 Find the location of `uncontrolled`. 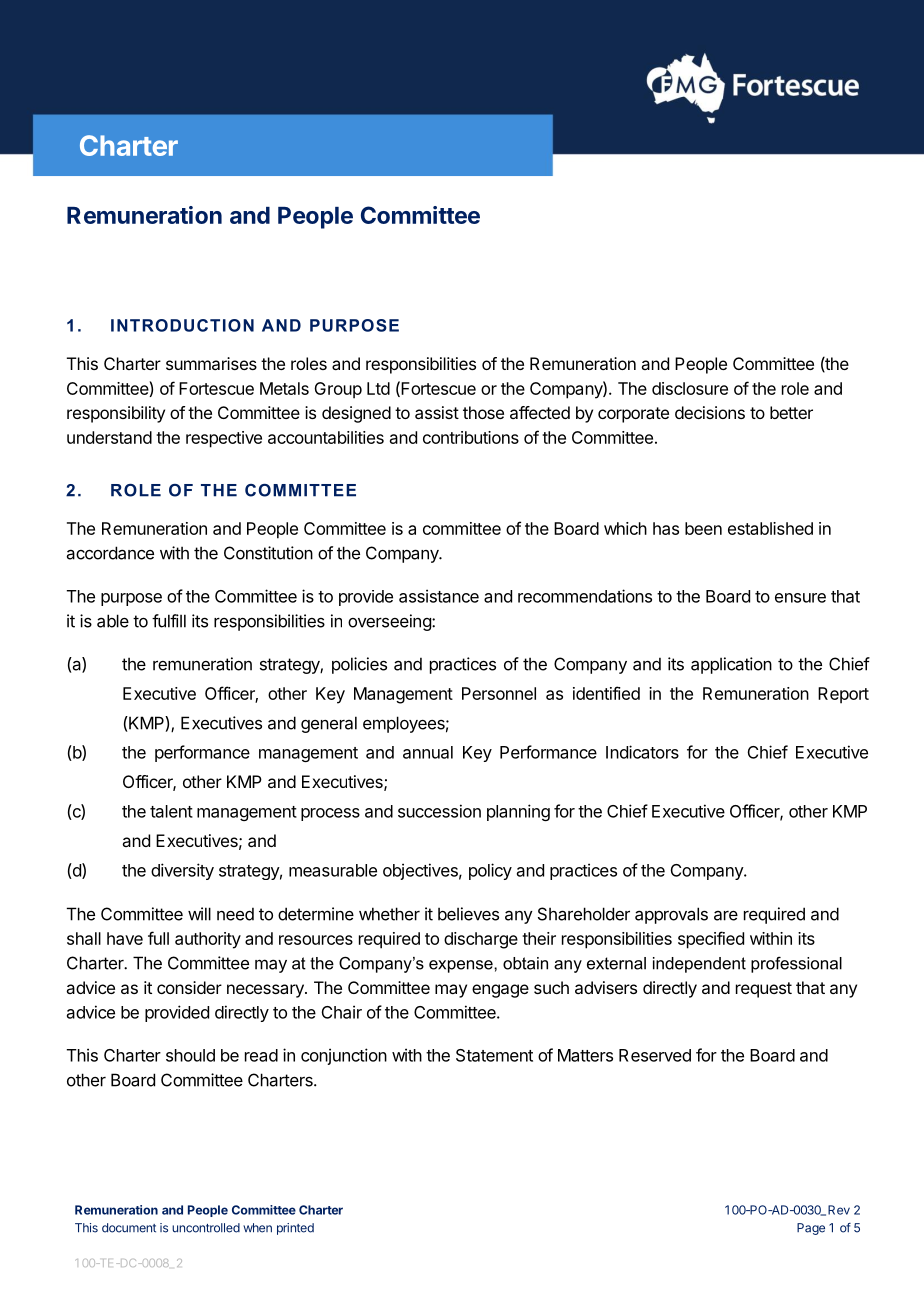

uncontrolled is located at coordinates (206, 1228).
